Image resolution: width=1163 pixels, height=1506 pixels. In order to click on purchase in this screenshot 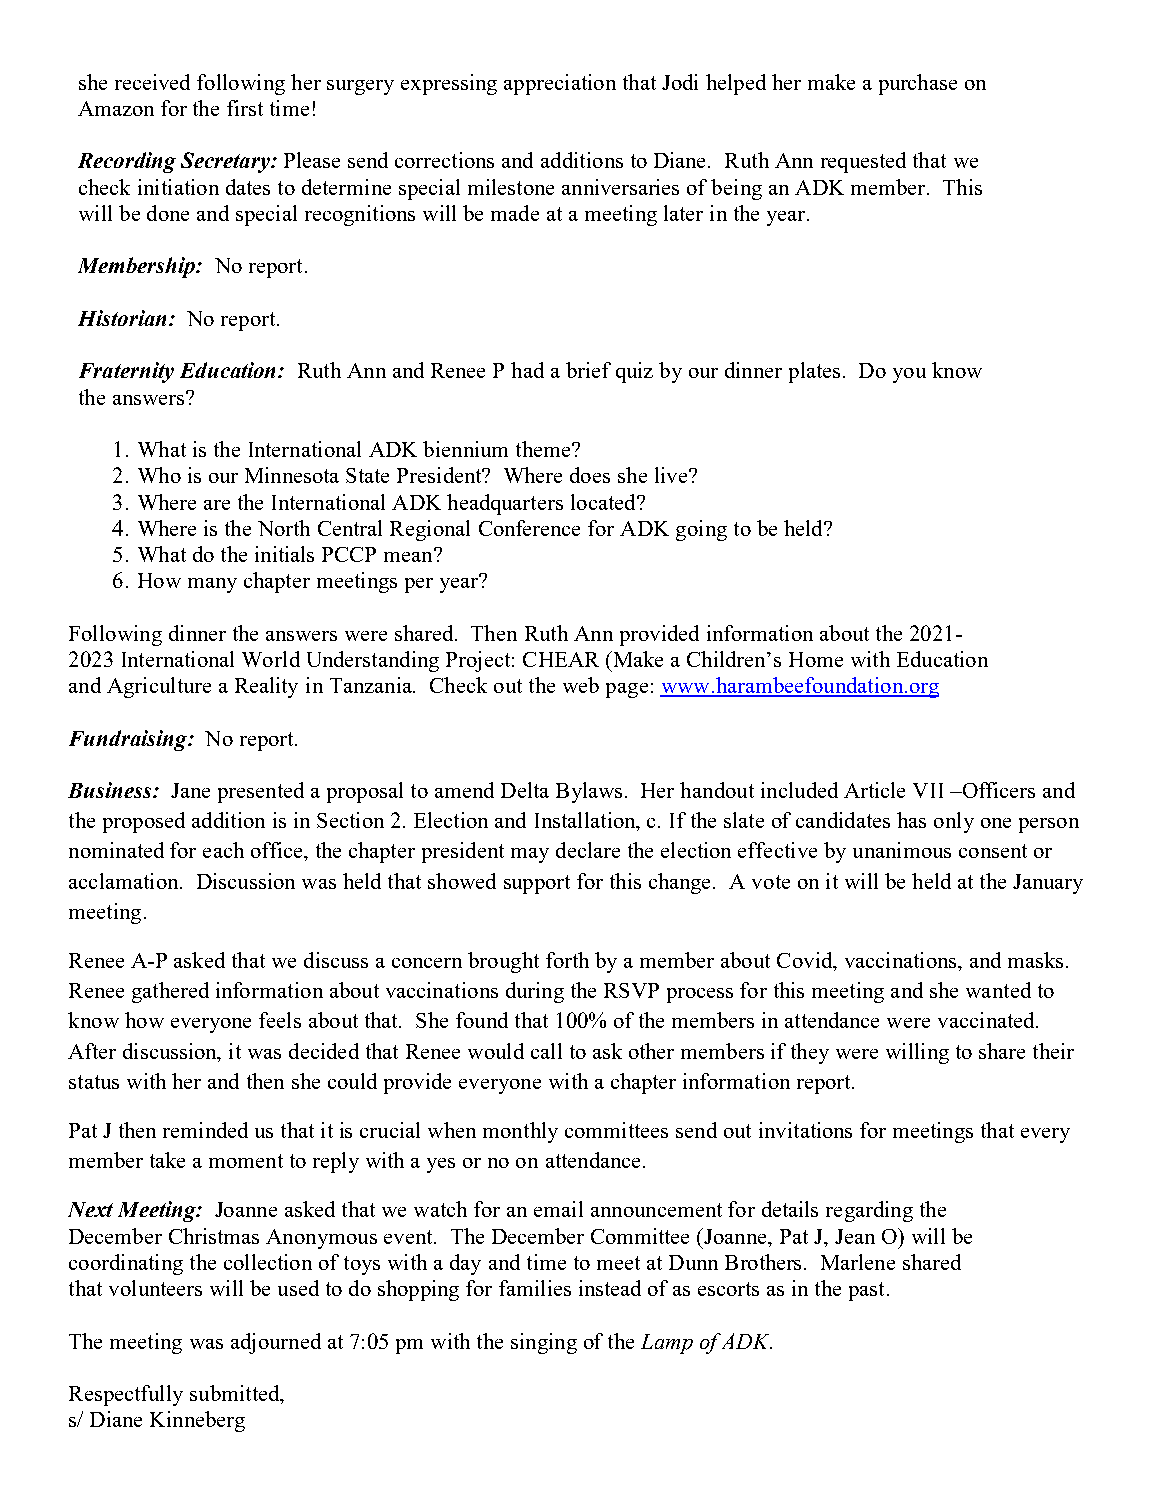, I will do `click(918, 84)`.
